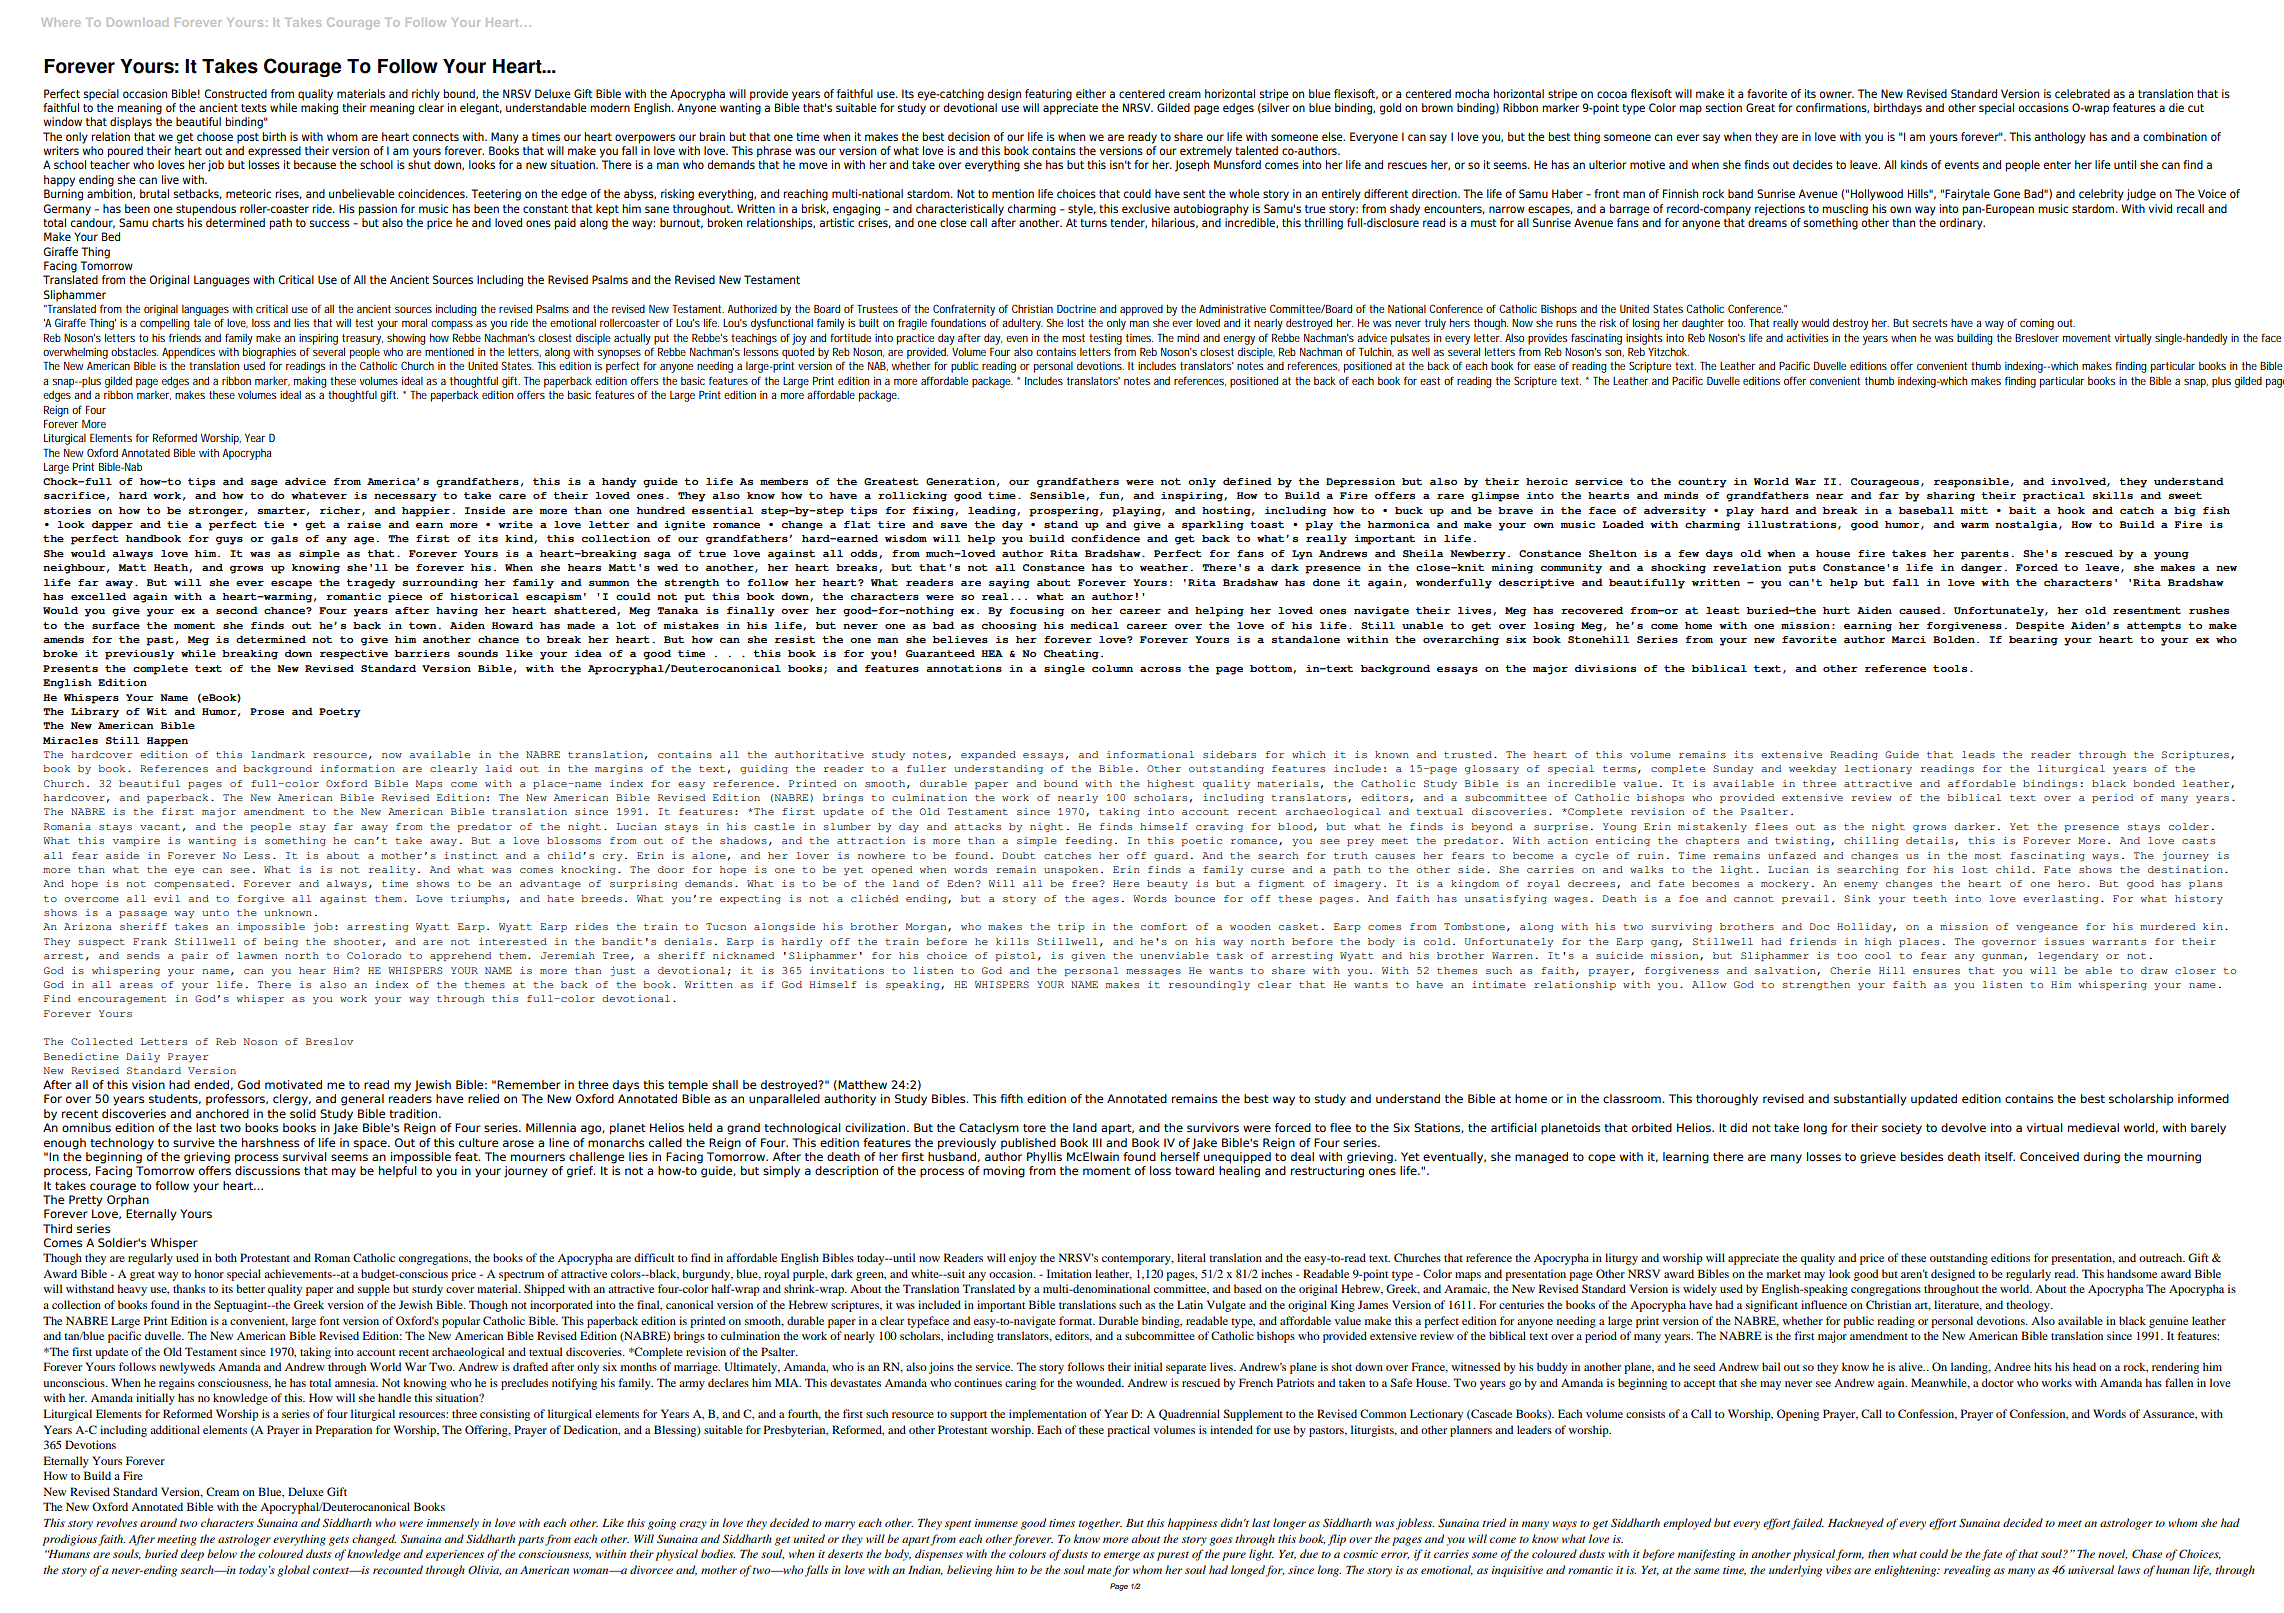  What do you see at coordinates (1100, 1524) in the image?
I see `together` at bounding box center [1100, 1524].
